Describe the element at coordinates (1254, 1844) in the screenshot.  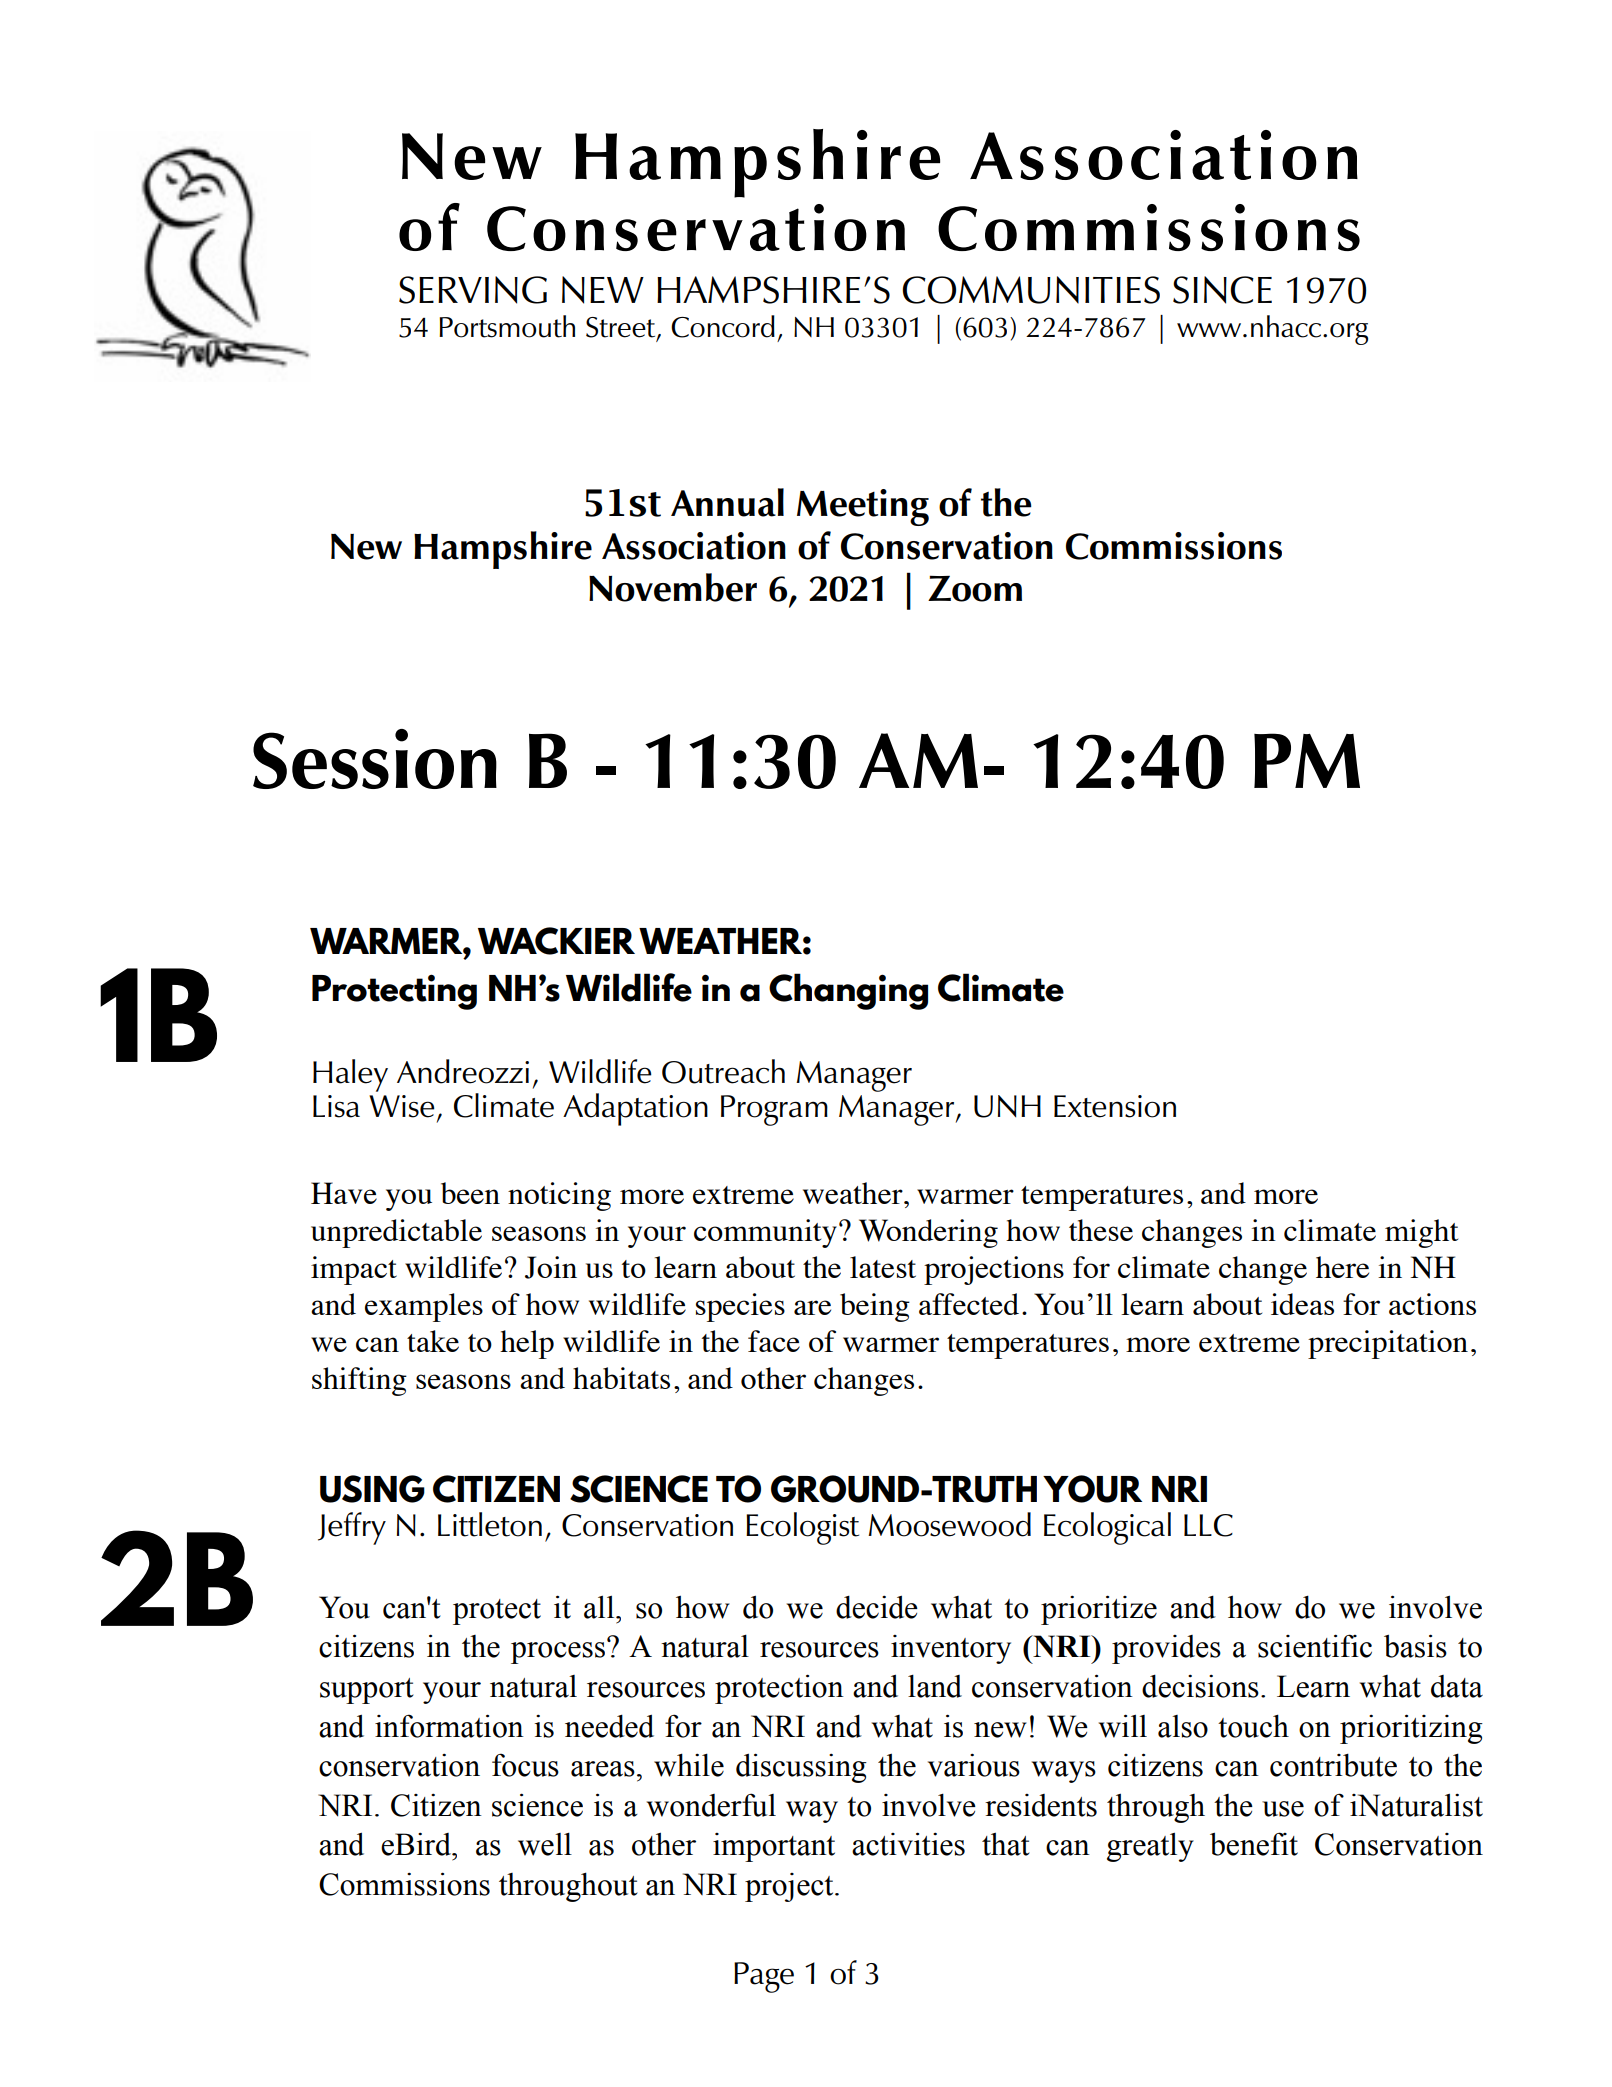
I see `benefit` at that location.
